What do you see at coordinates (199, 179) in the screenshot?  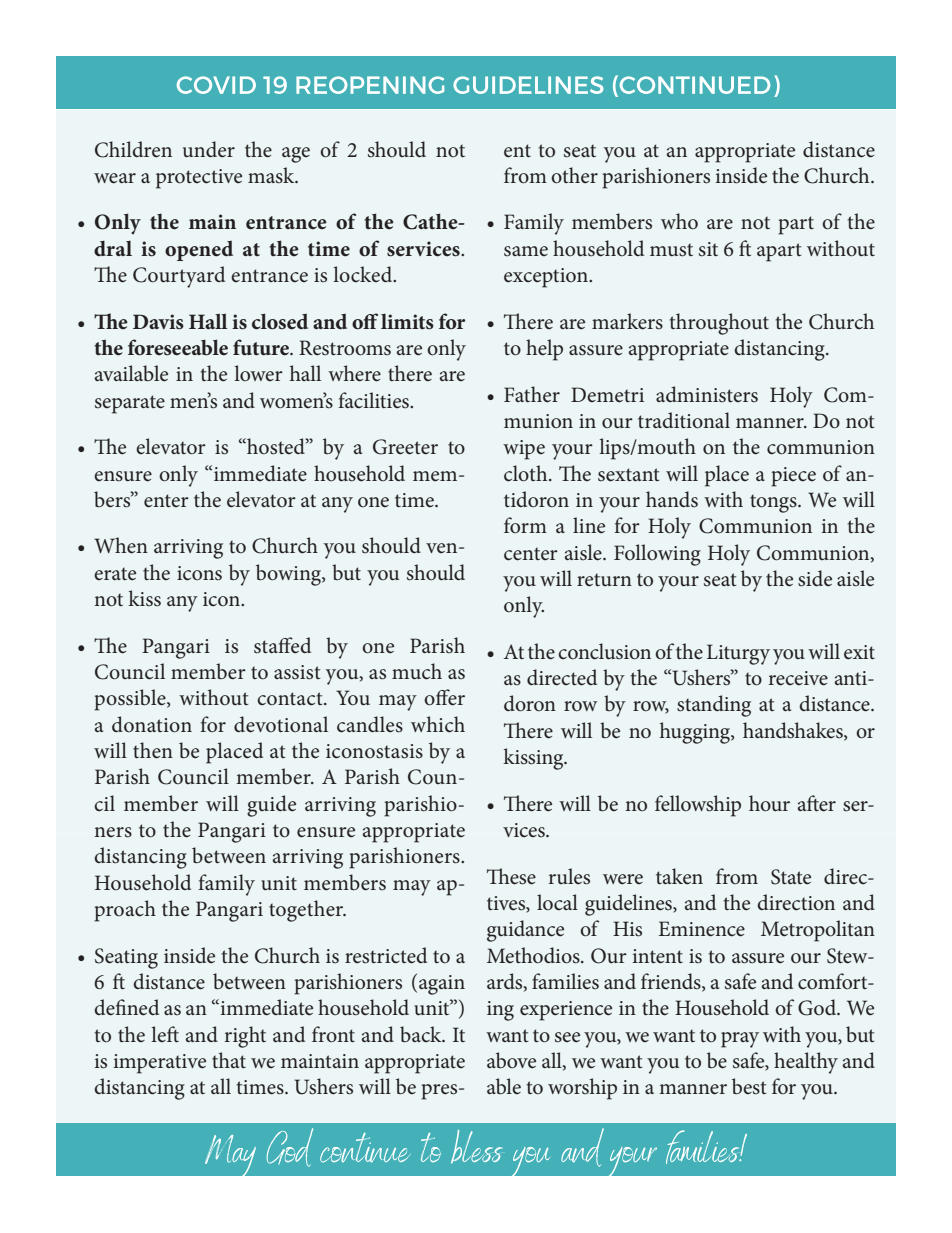 I see `protective` at bounding box center [199, 179].
